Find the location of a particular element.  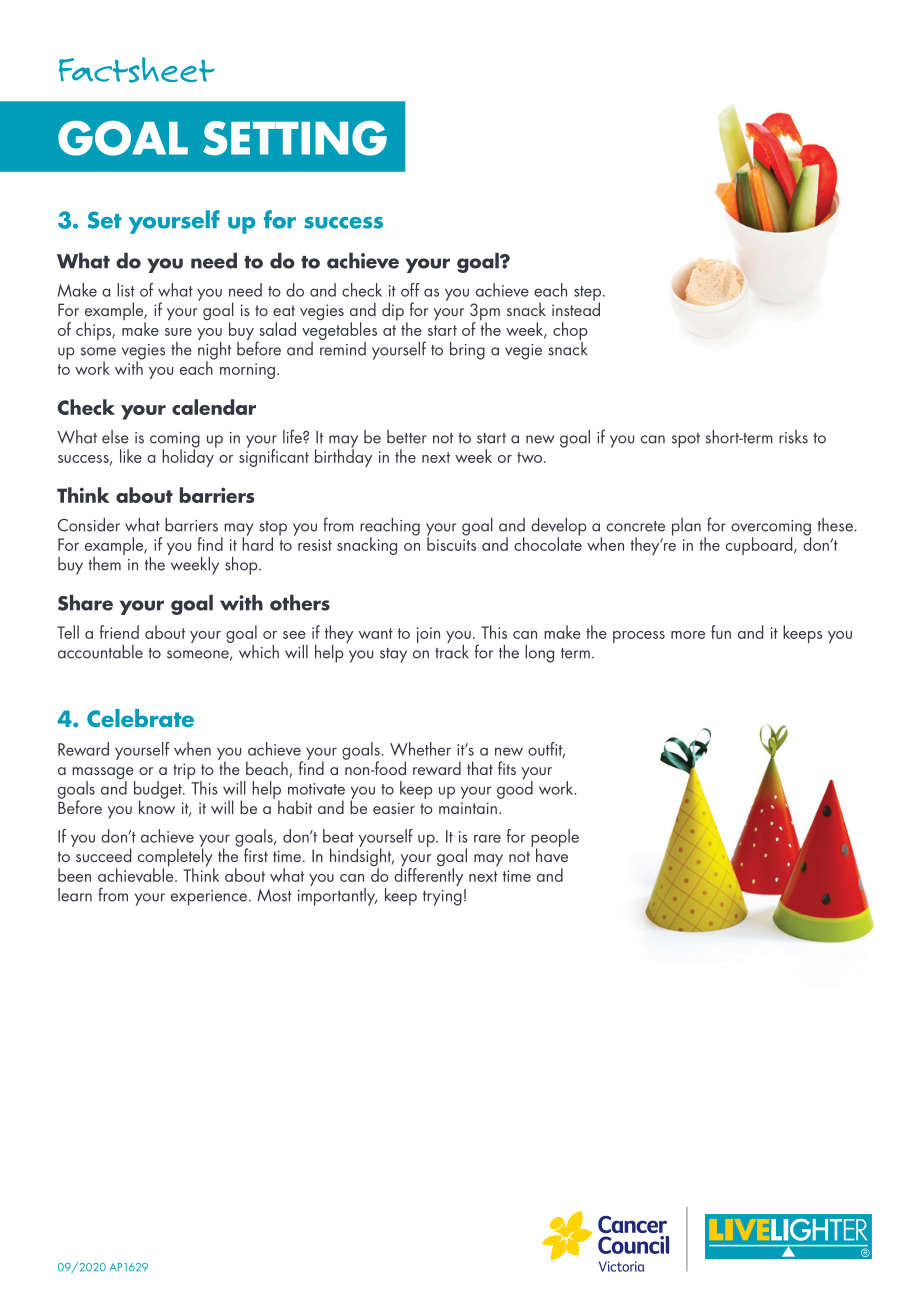

achievable is located at coordinates (137, 874).
